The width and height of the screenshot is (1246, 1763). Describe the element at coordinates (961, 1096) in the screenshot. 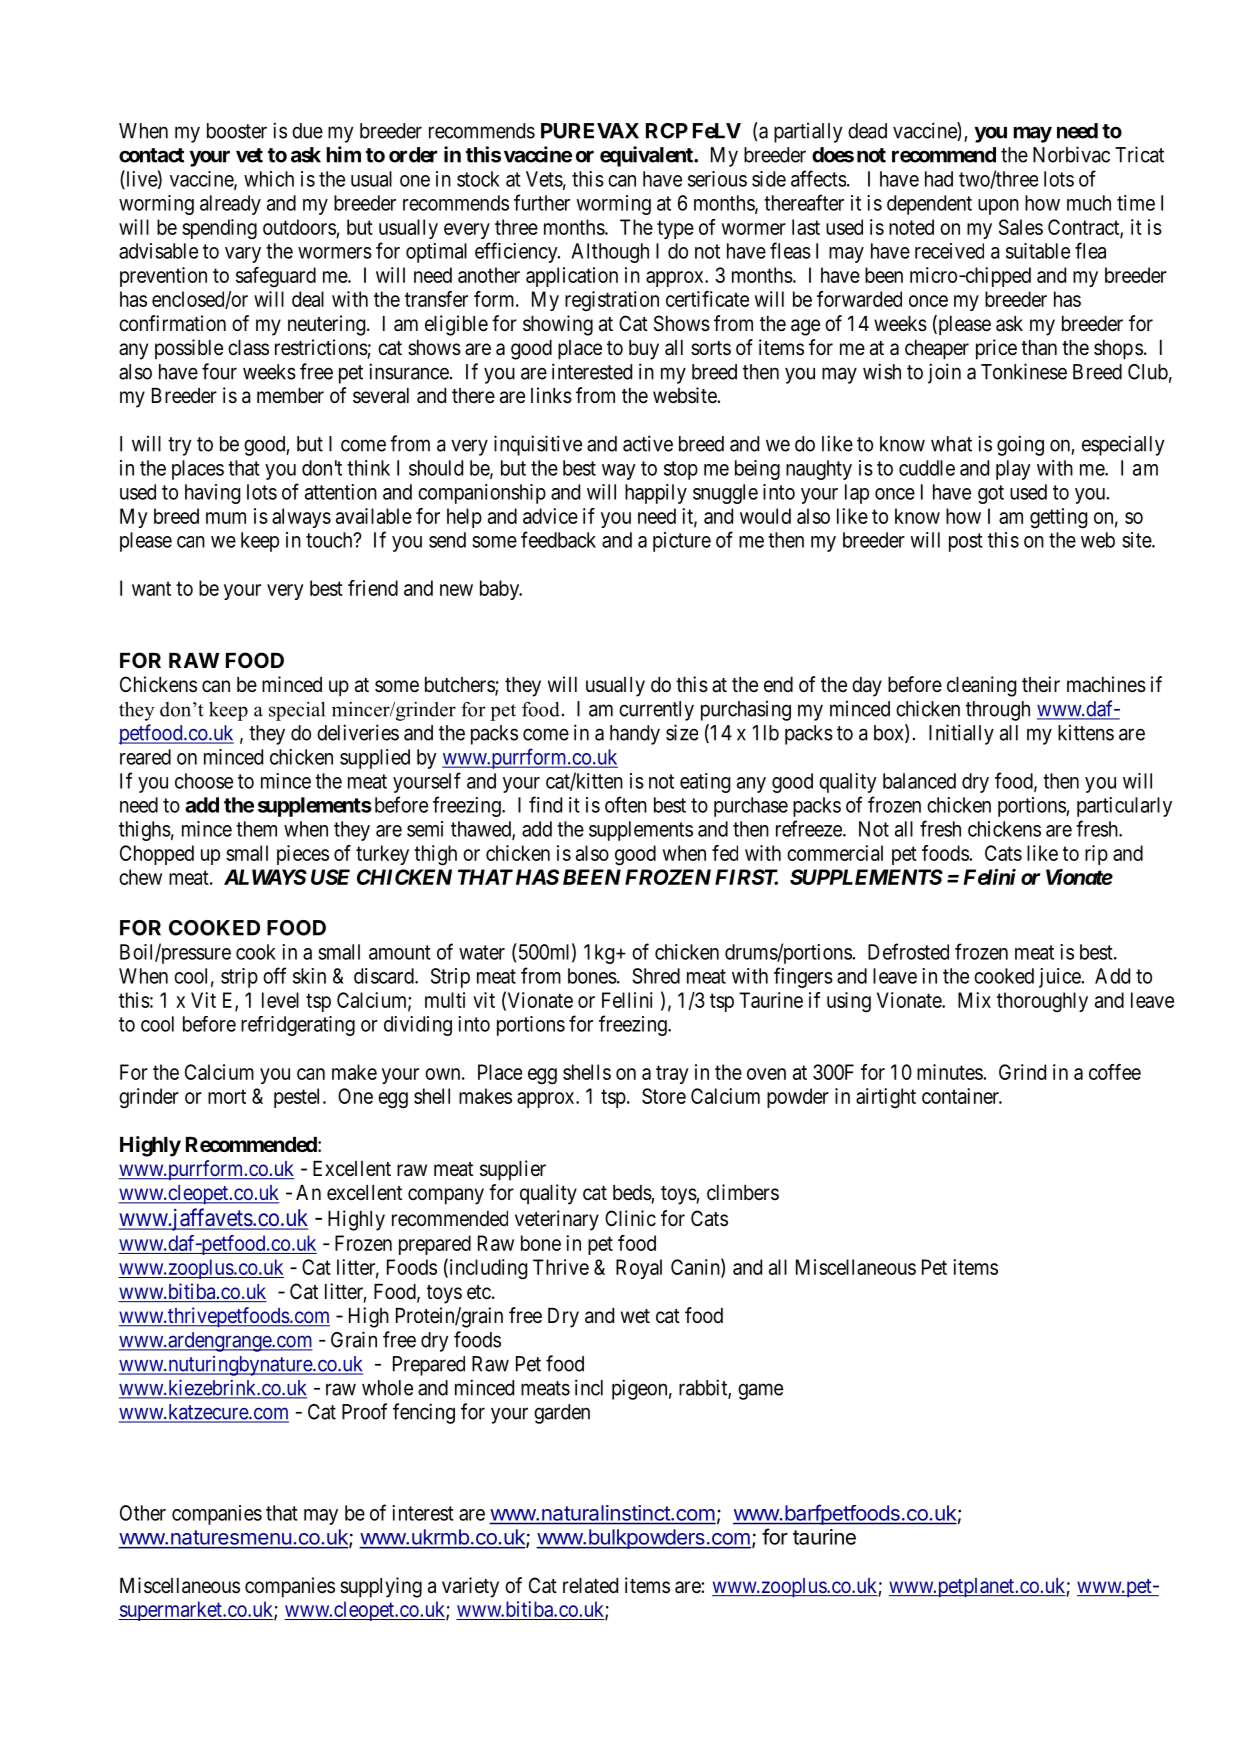

I see `container` at that location.
